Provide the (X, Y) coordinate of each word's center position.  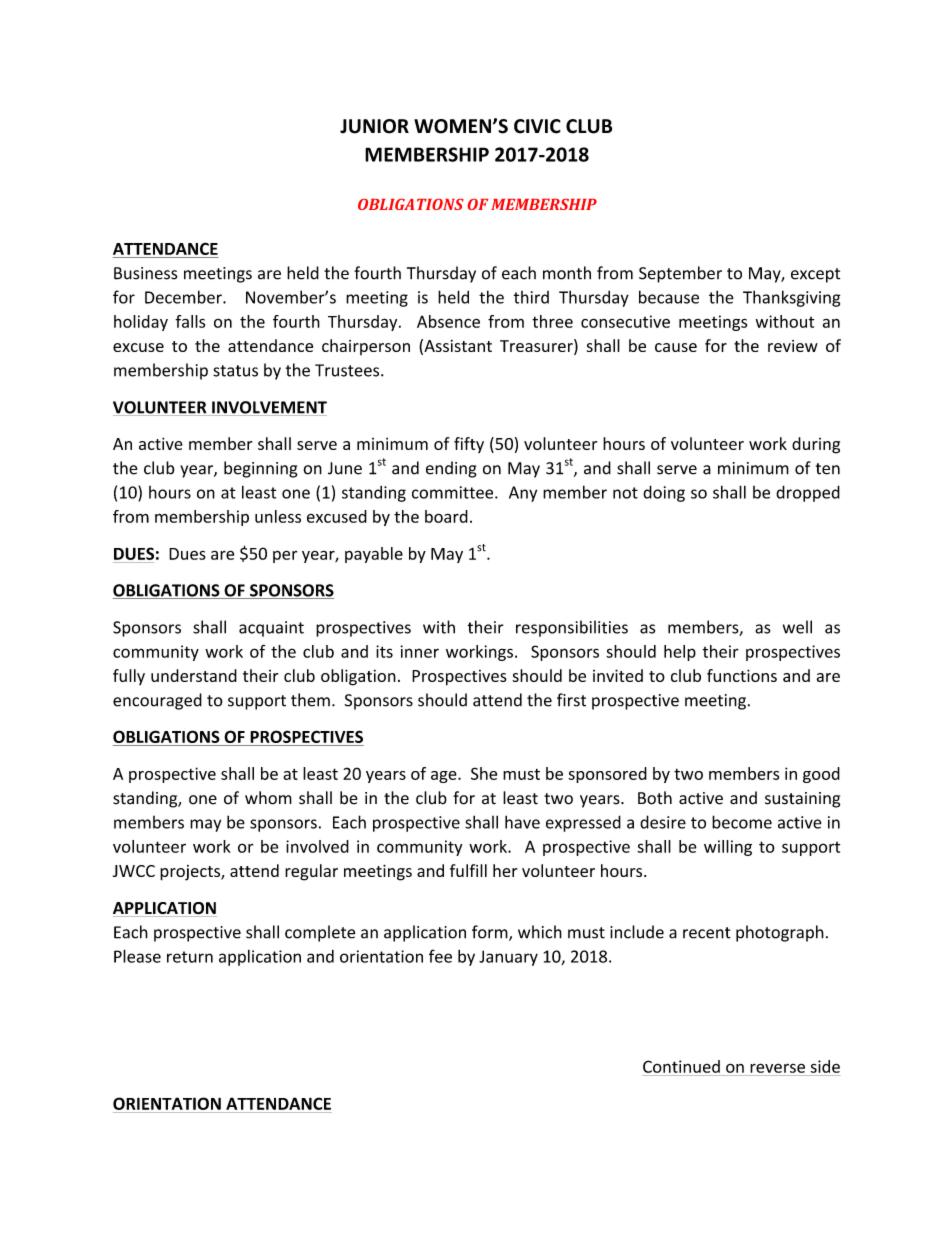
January (508, 958)
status (235, 371)
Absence (448, 321)
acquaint (271, 629)
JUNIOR (374, 126)
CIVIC (537, 126)
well (797, 627)
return (190, 957)
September (680, 274)
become (742, 822)
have (522, 822)
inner (419, 651)
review (793, 346)
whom (268, 798)
